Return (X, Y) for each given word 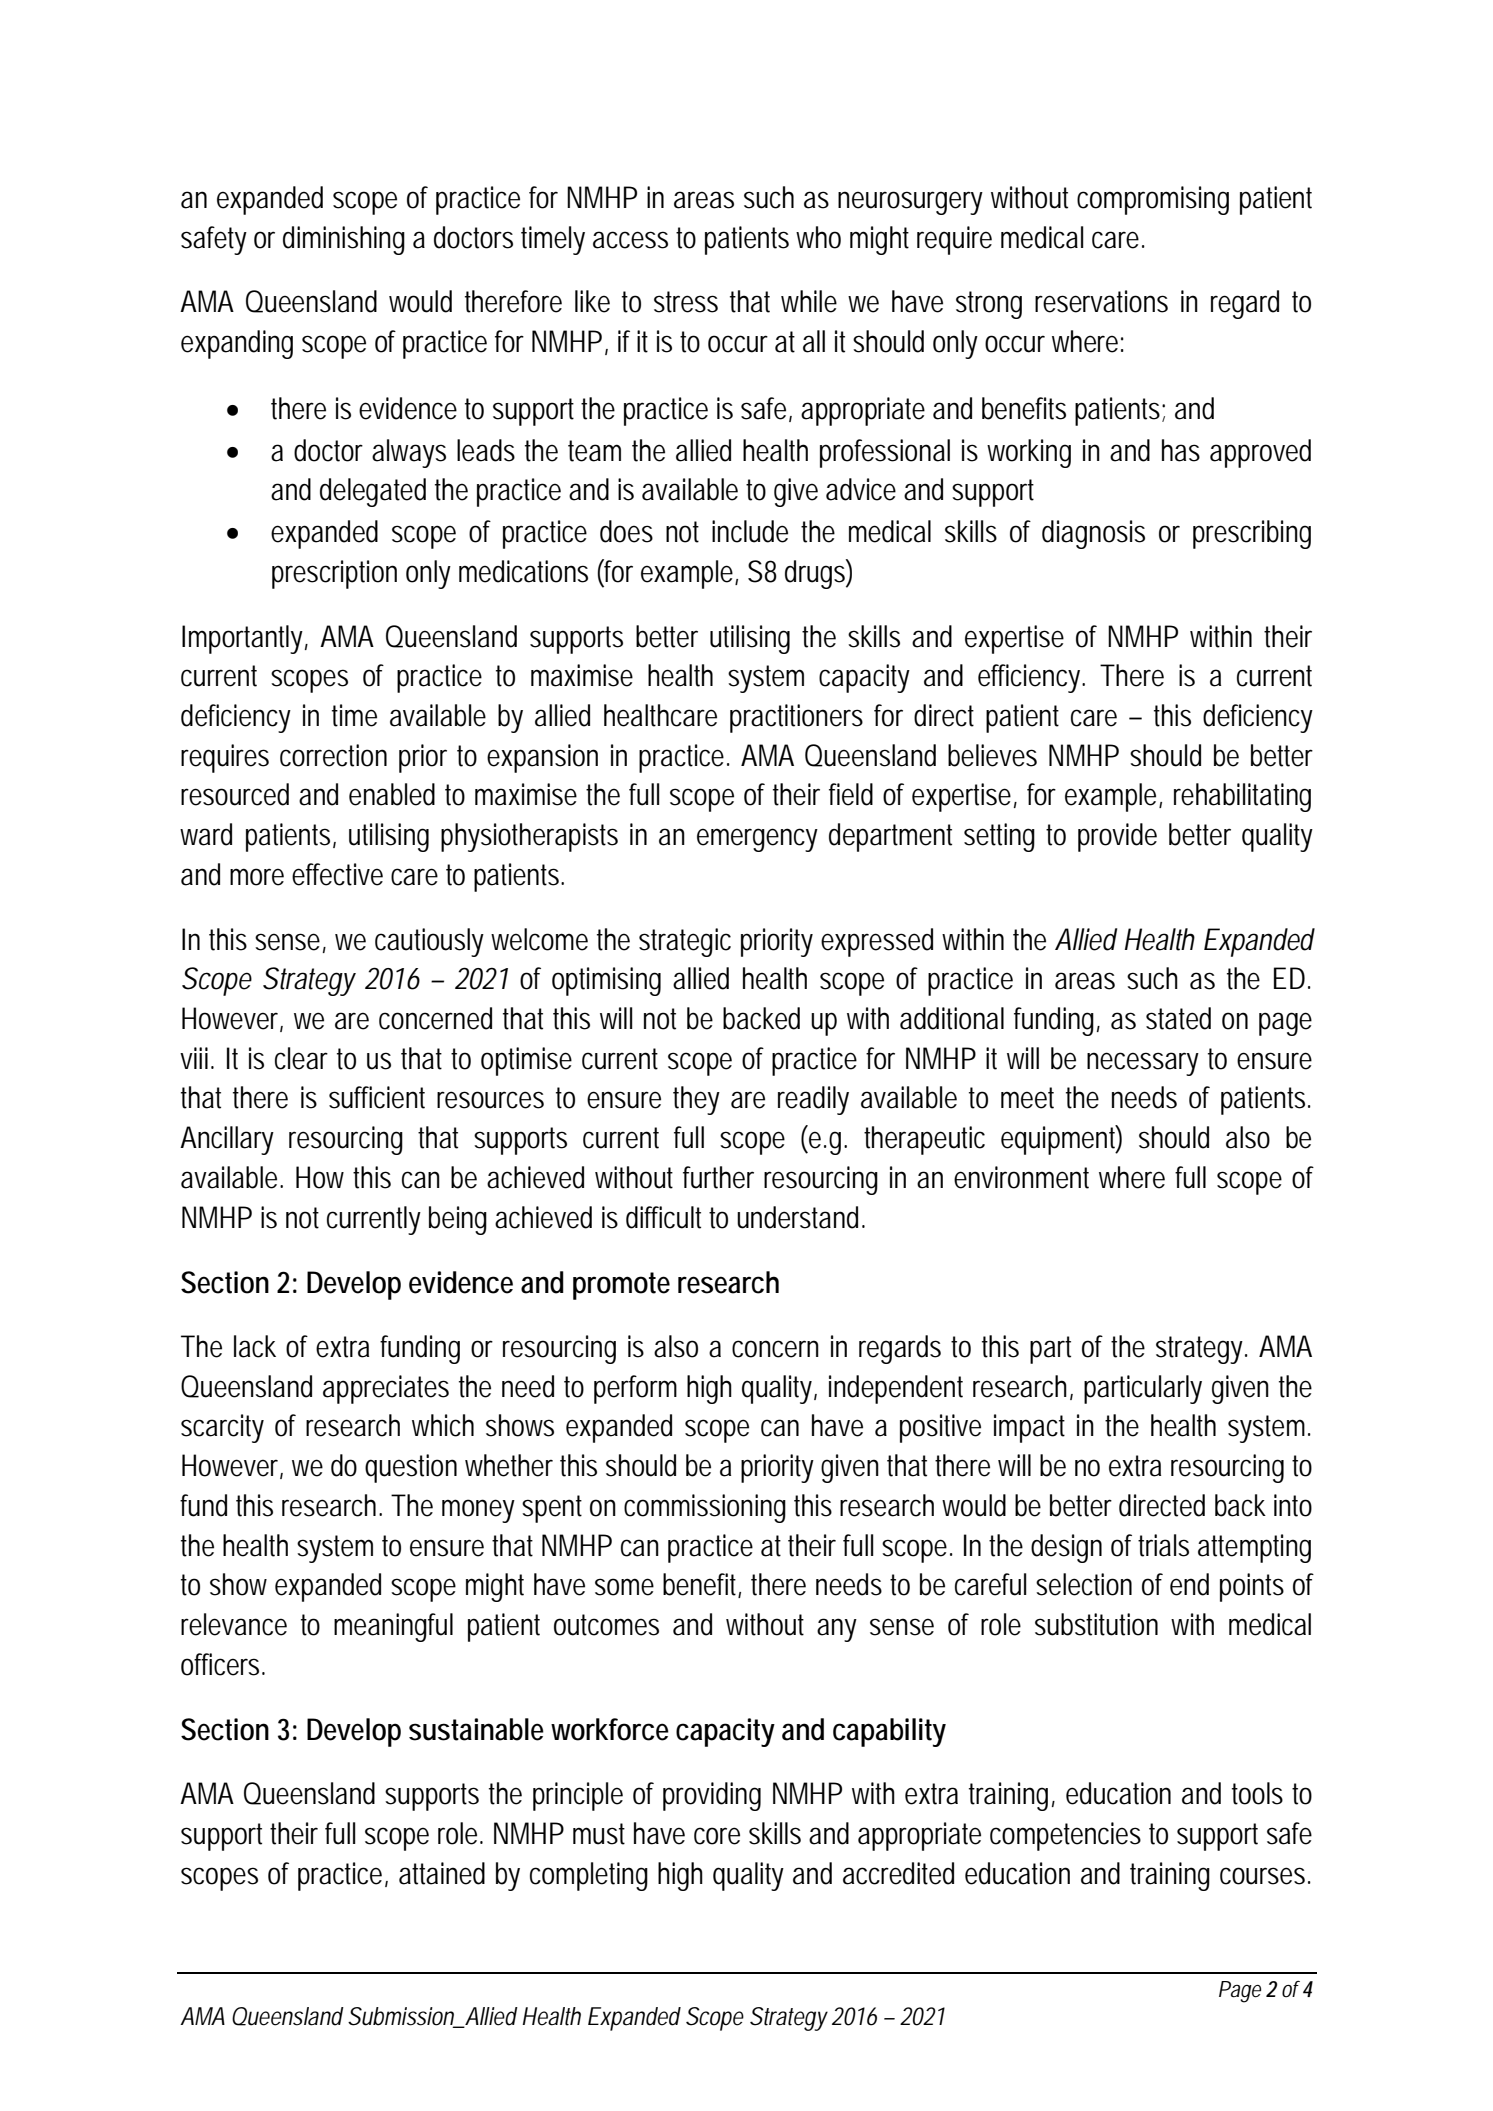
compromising (1153, 200)
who (818, 237)
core (717, 1836)
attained (442, 1873)
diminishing (344, 240)
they (696, 1100)
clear (301, 1058)
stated (1178, 1018)
